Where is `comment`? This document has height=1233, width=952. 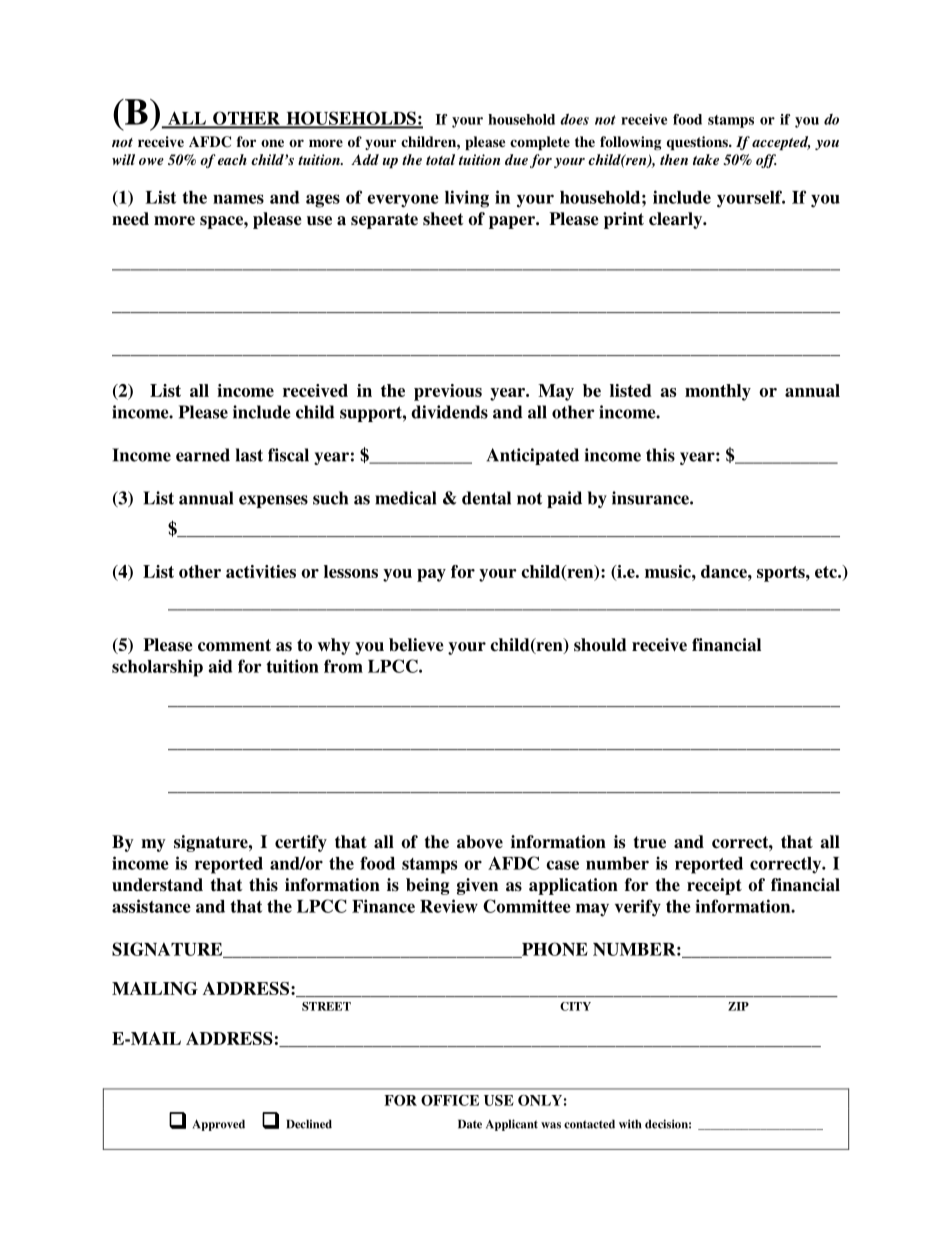 comment is located at coordinates (234, 645).
